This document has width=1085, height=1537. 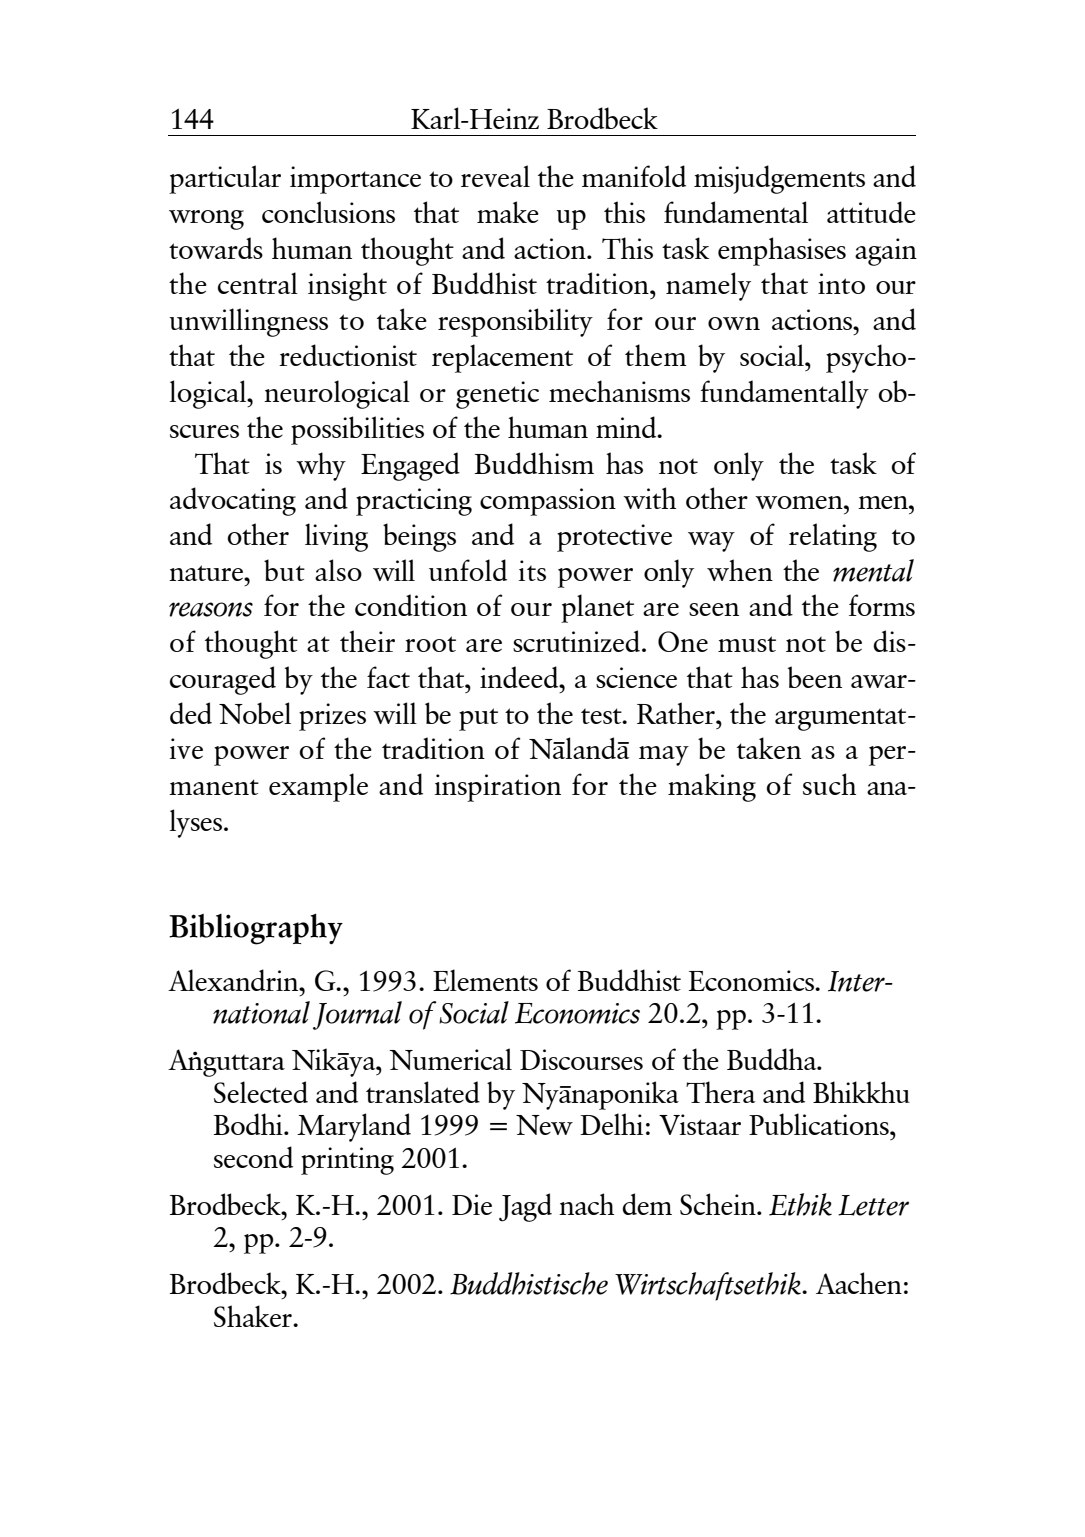 I want to click on Discourses, so click(x=581, y=1059).
